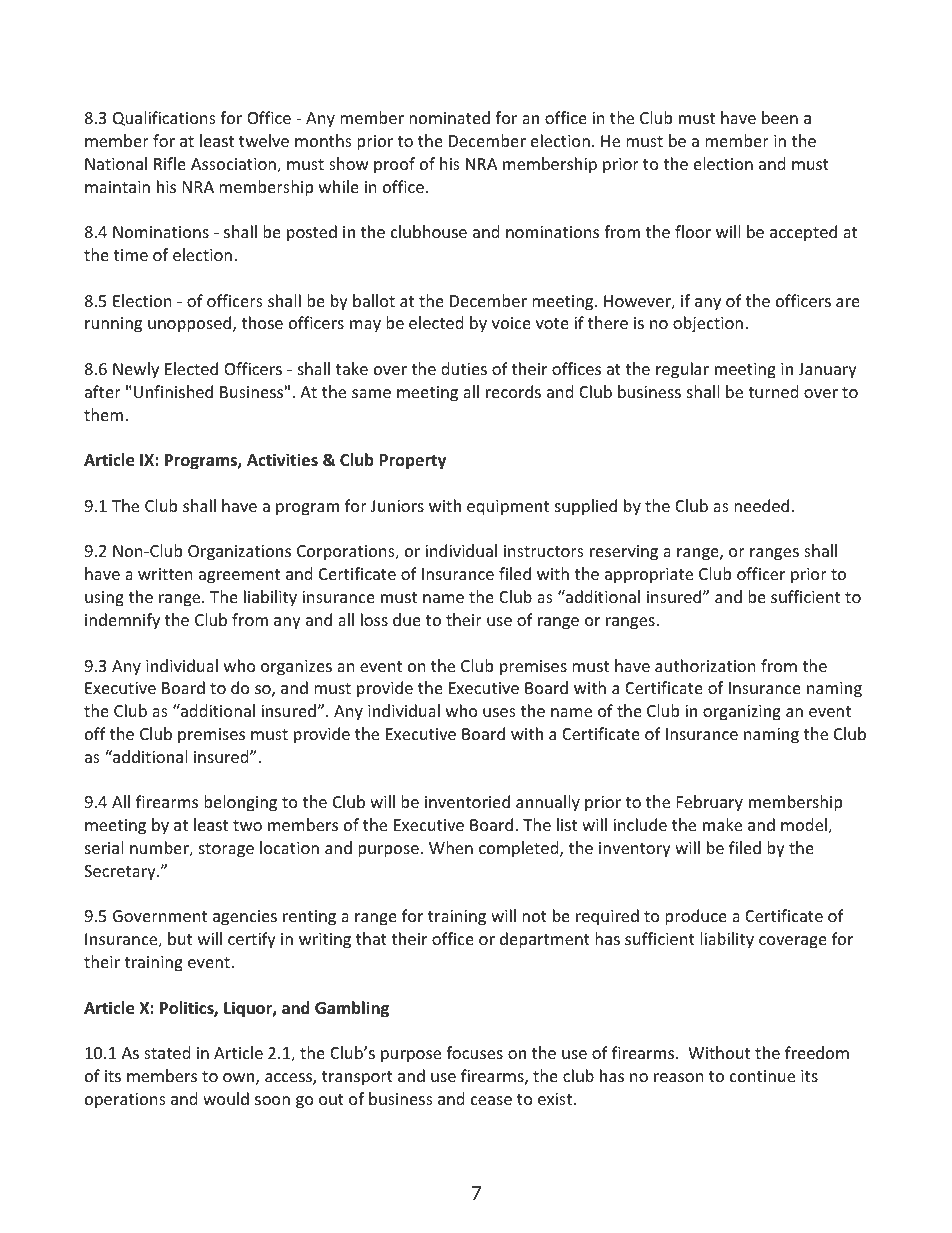 This screenshot has width=952, height=1233. Describe the element at coordinates (407, 619) in the screenshot. I see `due` at that location.
